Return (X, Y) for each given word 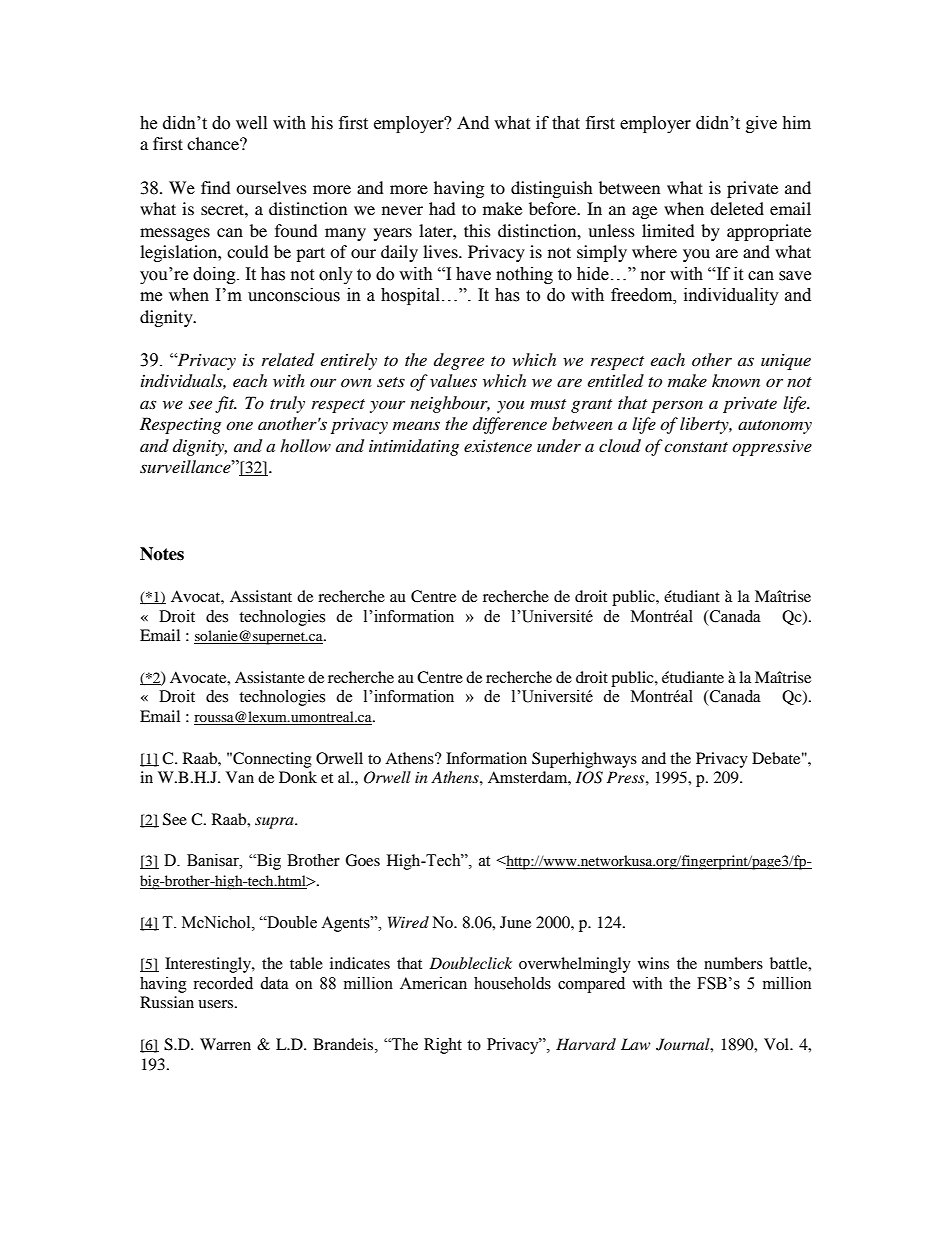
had (442, 208)
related (288, 360)
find (216, 187)
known (736, 380)
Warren (225, 1044)
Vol (778, 1044)
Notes (162, 554)
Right (443, 1046)
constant (696, 447)
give (761, 124)
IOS (589, 777)
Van (240, 777)
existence (498, 446)
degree (459, 361)
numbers (733, 963)
